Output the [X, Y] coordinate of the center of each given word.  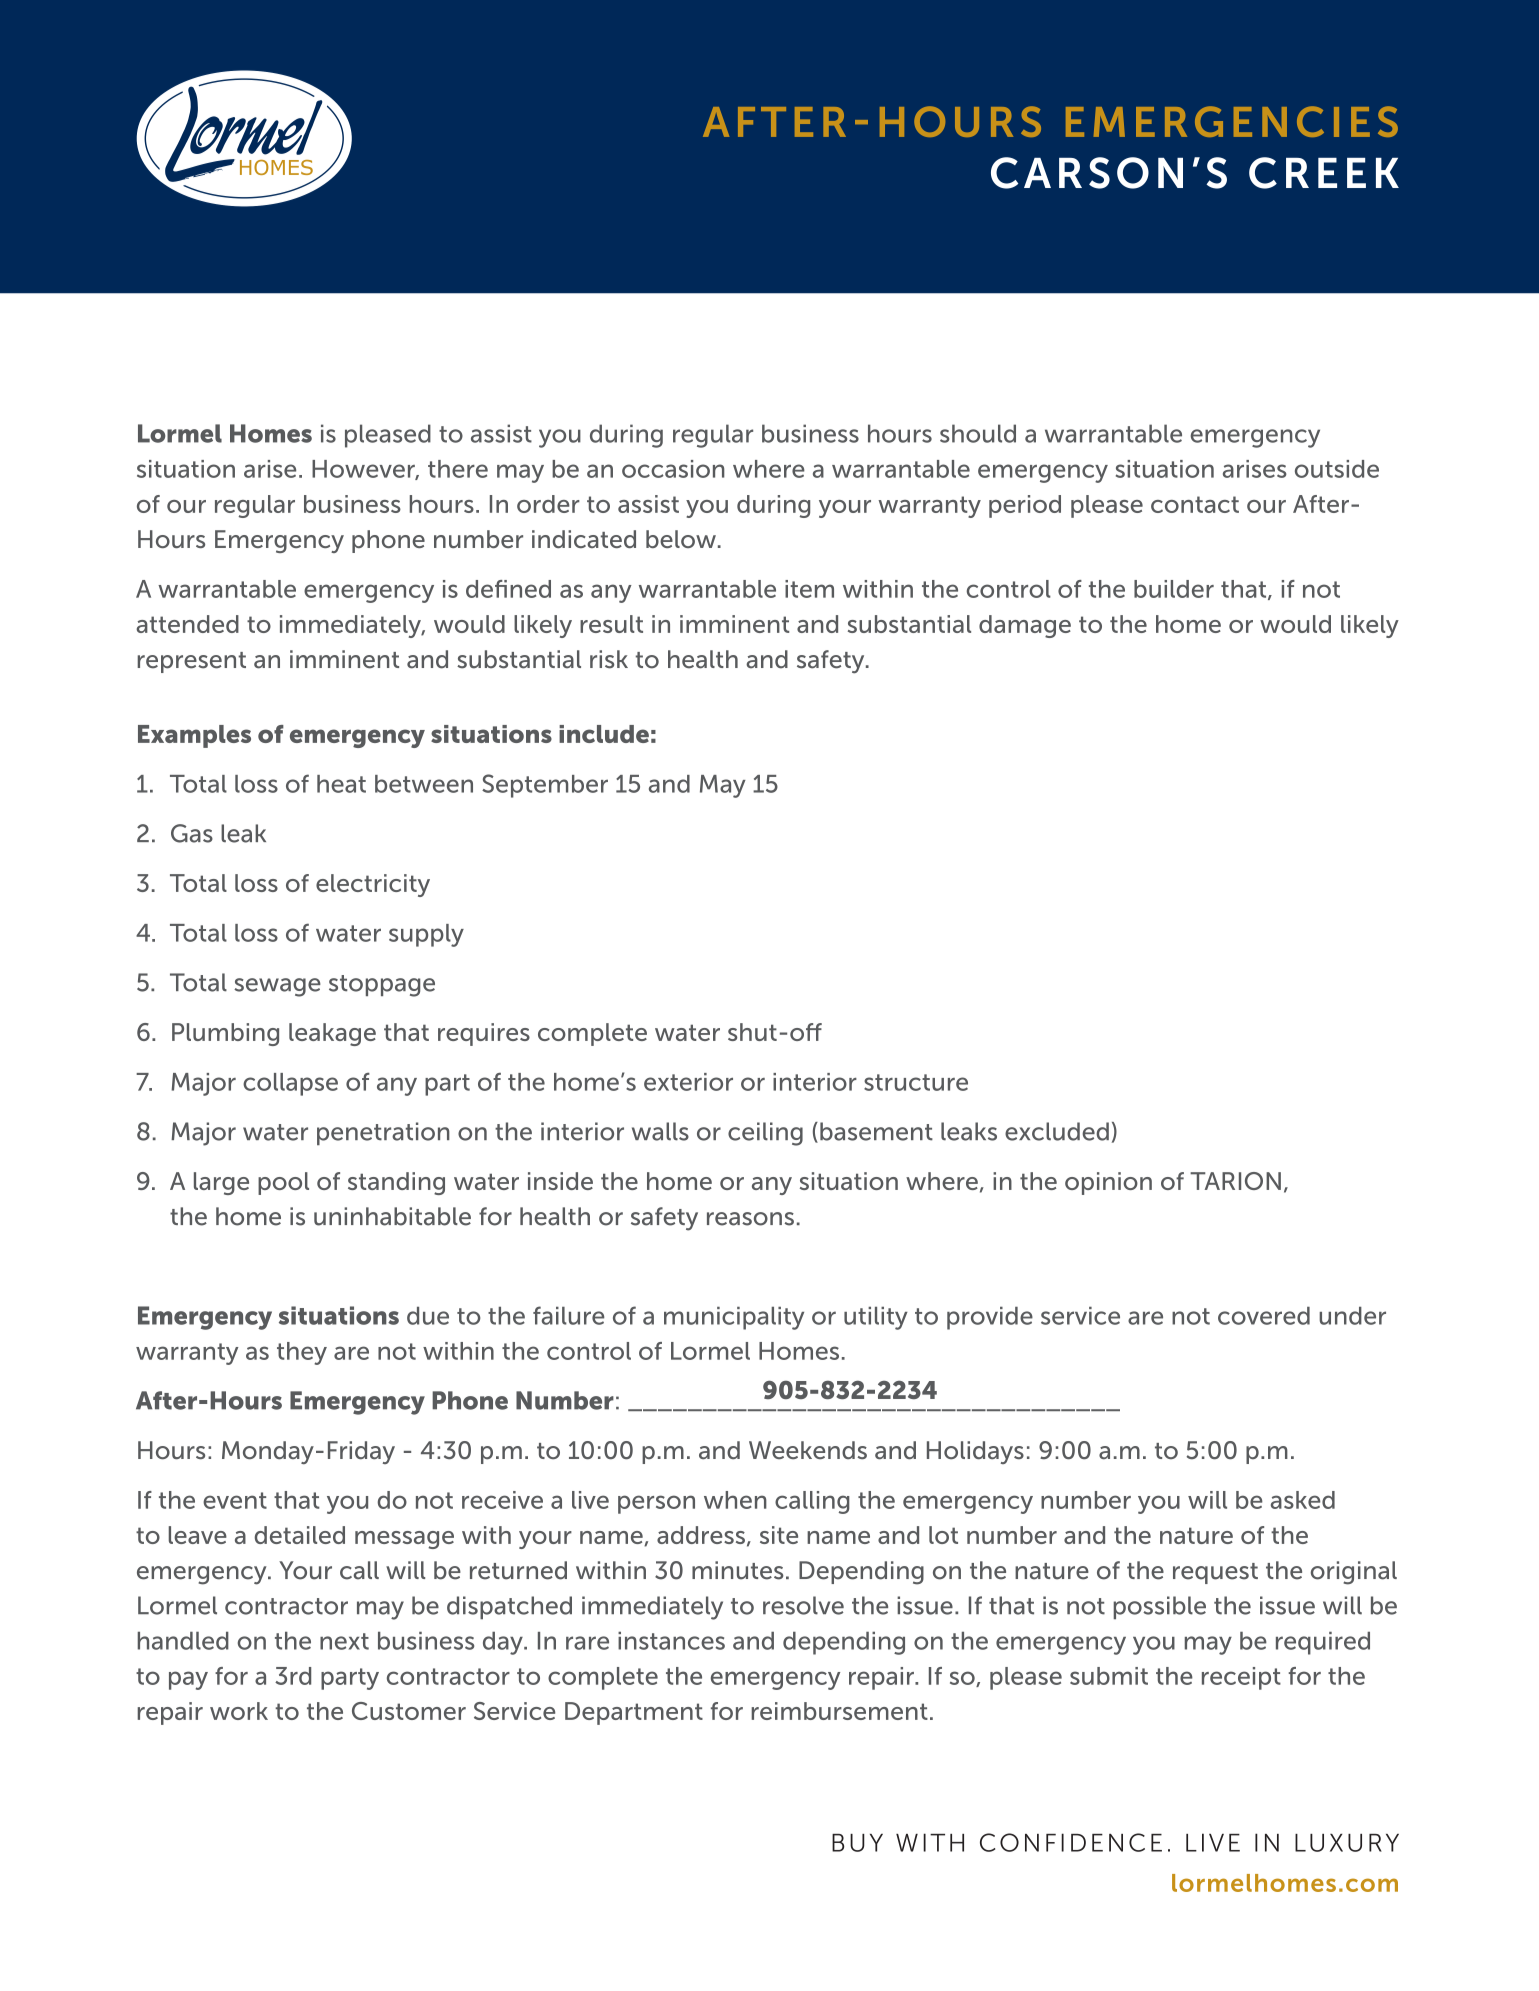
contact [1195, 504]
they [302, 1353]
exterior [688, 1082]
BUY [857, 1843]
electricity [373, 885]
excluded [1057, 1131]
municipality [734, 1318]
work [239, 1711]
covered [1264, 1316]
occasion [673, 469]
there [458, 469]
